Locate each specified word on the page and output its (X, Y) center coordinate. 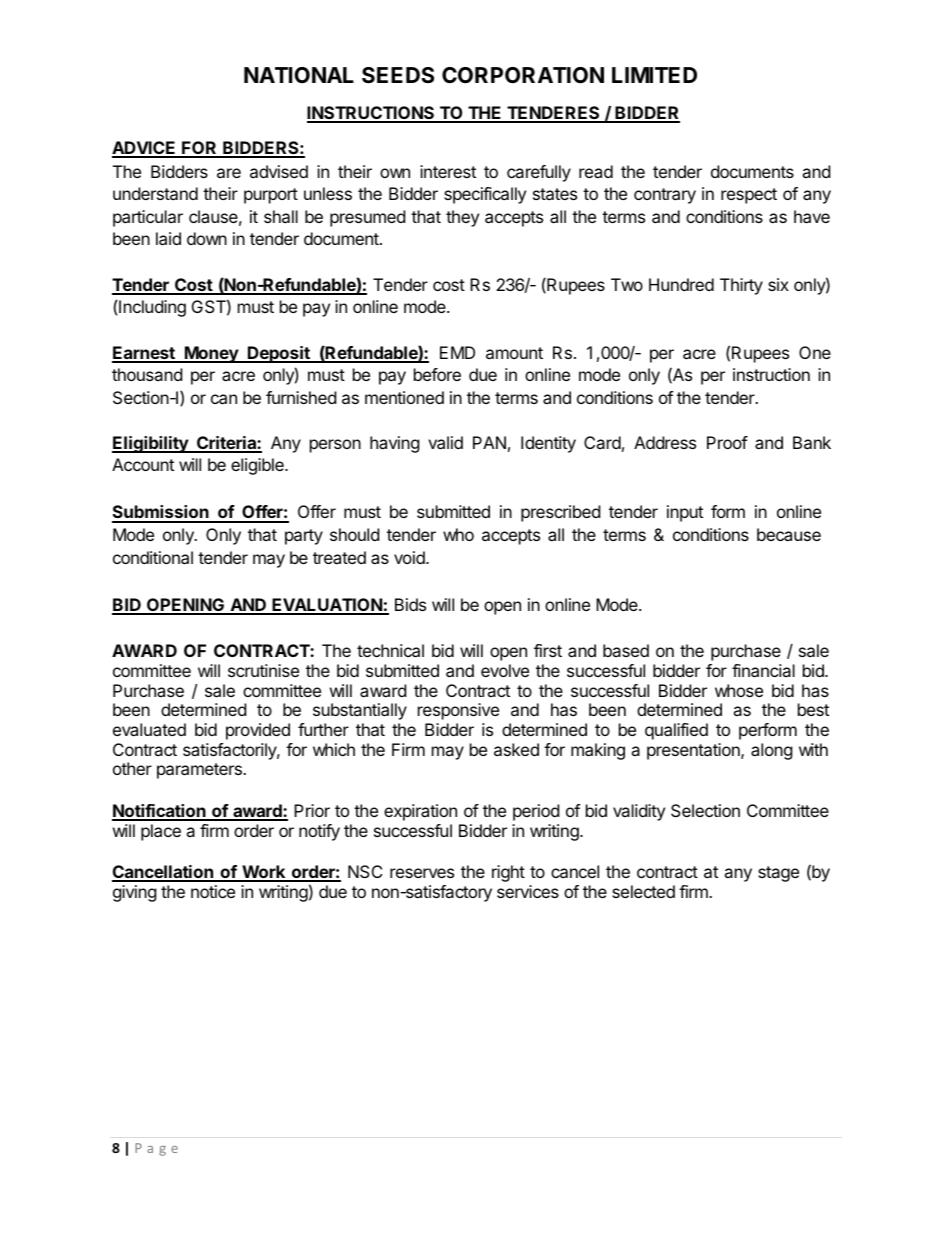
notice (213, 891)
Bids (410, 604)
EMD (457, 352)
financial (763, 670)
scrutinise (263, 670)
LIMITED (654, 75)
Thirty (741, 286)
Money (211, 354)
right (508, 873)
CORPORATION (523, 75)
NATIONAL (299, 75)
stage (778, 874)
